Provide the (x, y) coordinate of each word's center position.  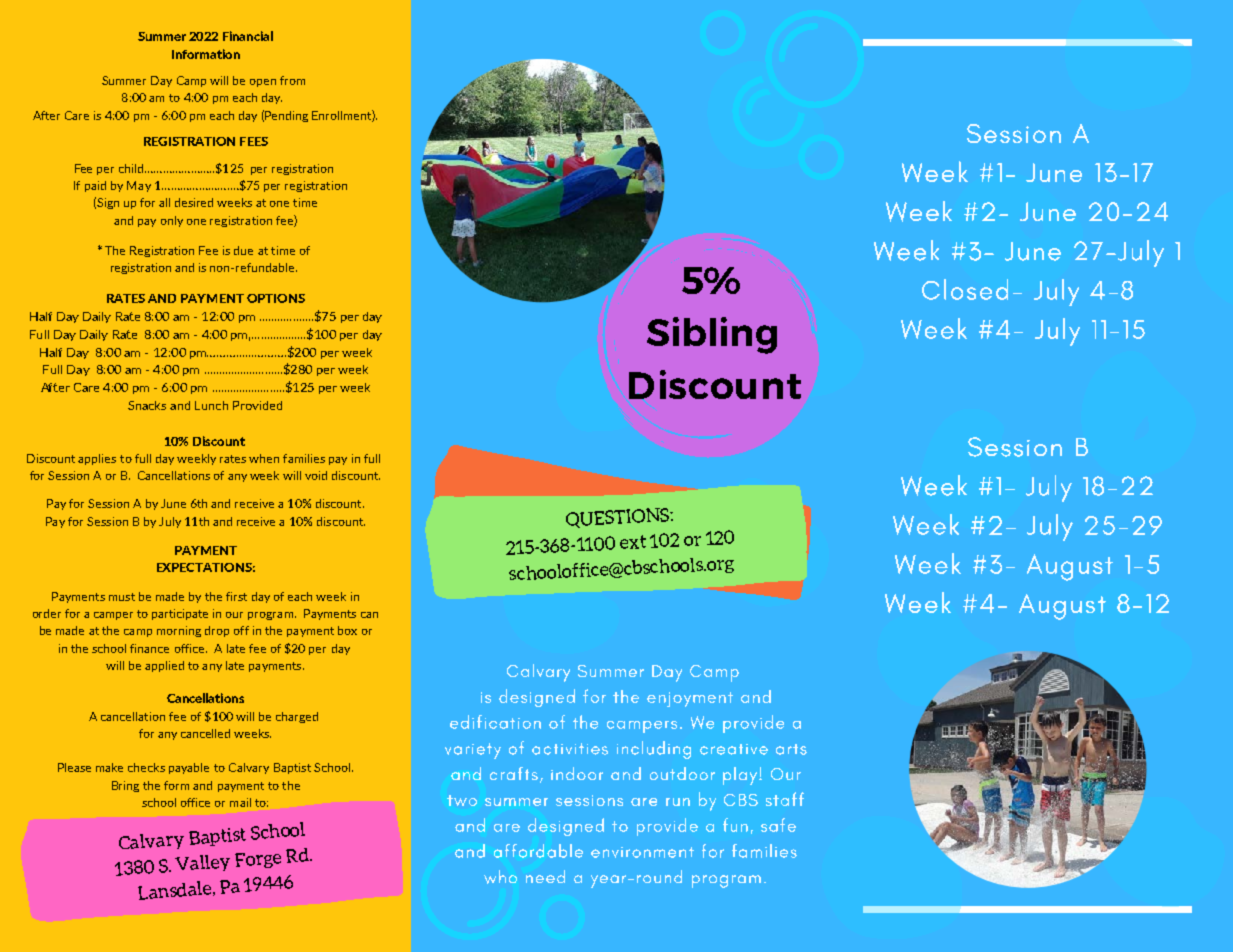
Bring (125, 786)
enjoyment (690, 699)
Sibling (712, 335)
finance (149, 648)
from (292, 80)
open (263, 83)
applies (97, 459)
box (347, 630)
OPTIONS (276, 298)
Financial (248, 36)
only (172, 221)
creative (734, 749)
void (316, 475)
